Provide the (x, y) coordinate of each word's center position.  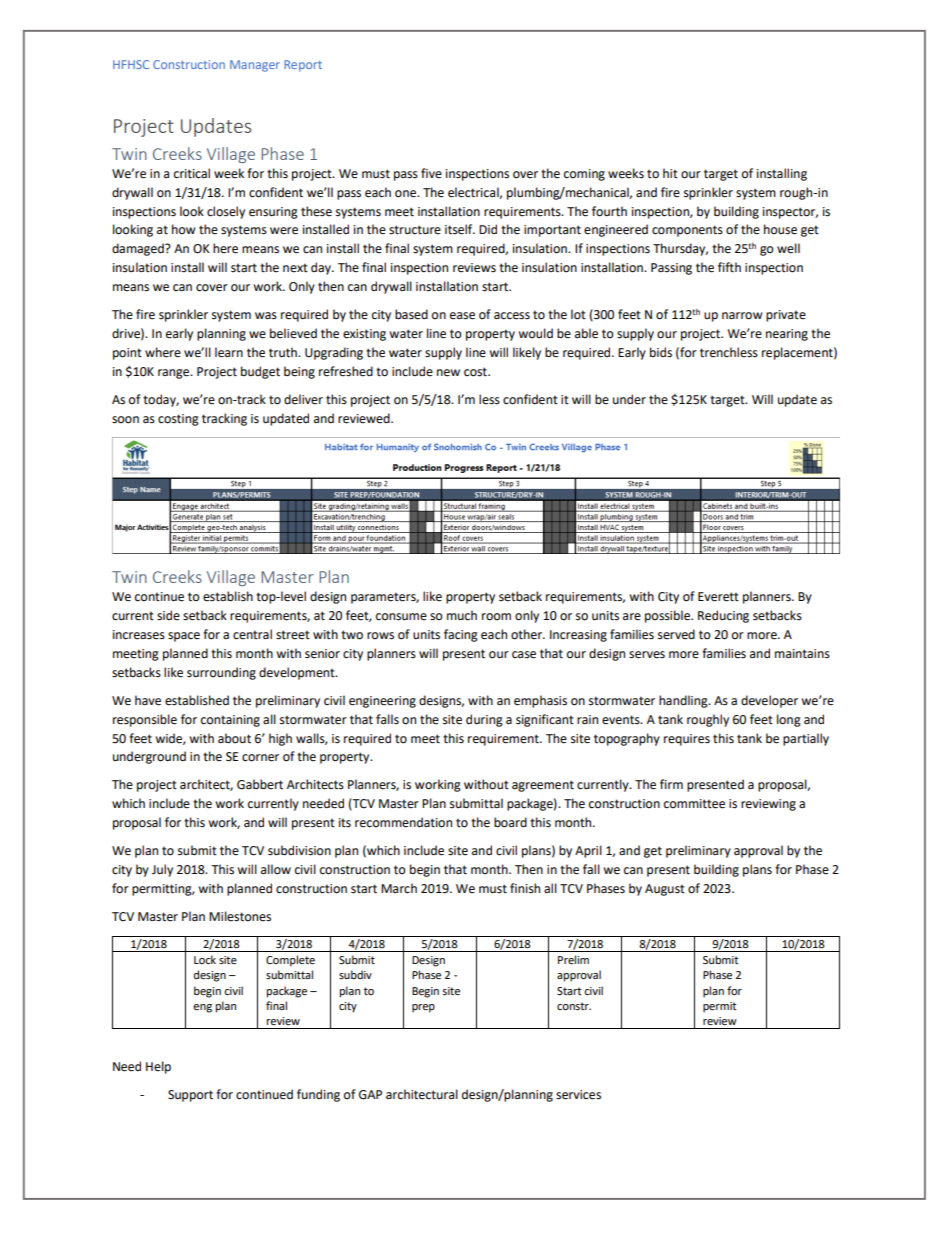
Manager (255, 66)
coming (584, 175)
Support (190, 1096)
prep (423, 1008)
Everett (718, 597)
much (462, 615)
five (431, 173)
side (168, 615)
